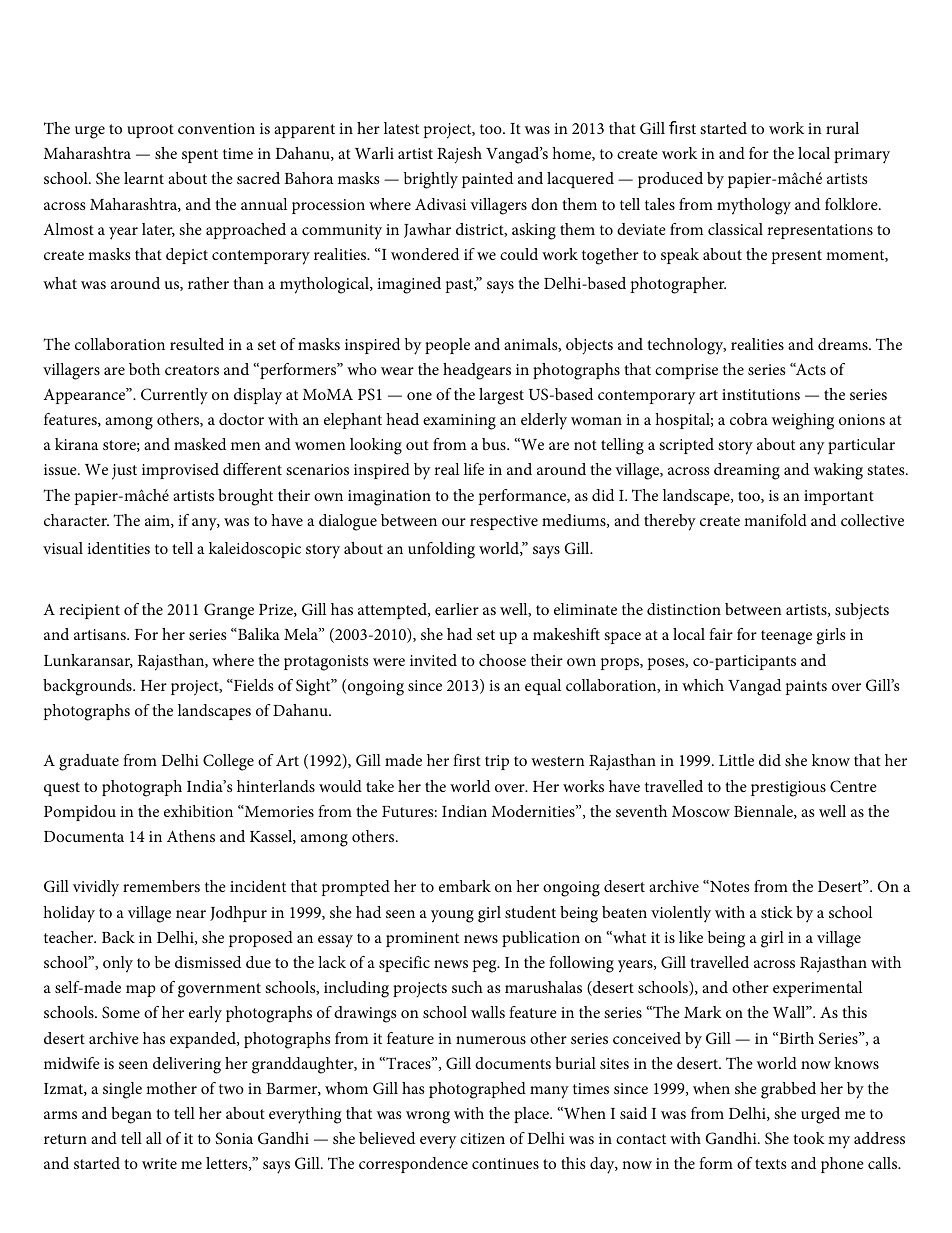 The image size is (952, 1233). Describe the element at coordinates (101, 634) in the screenshot. I see `artisans` at that location.
